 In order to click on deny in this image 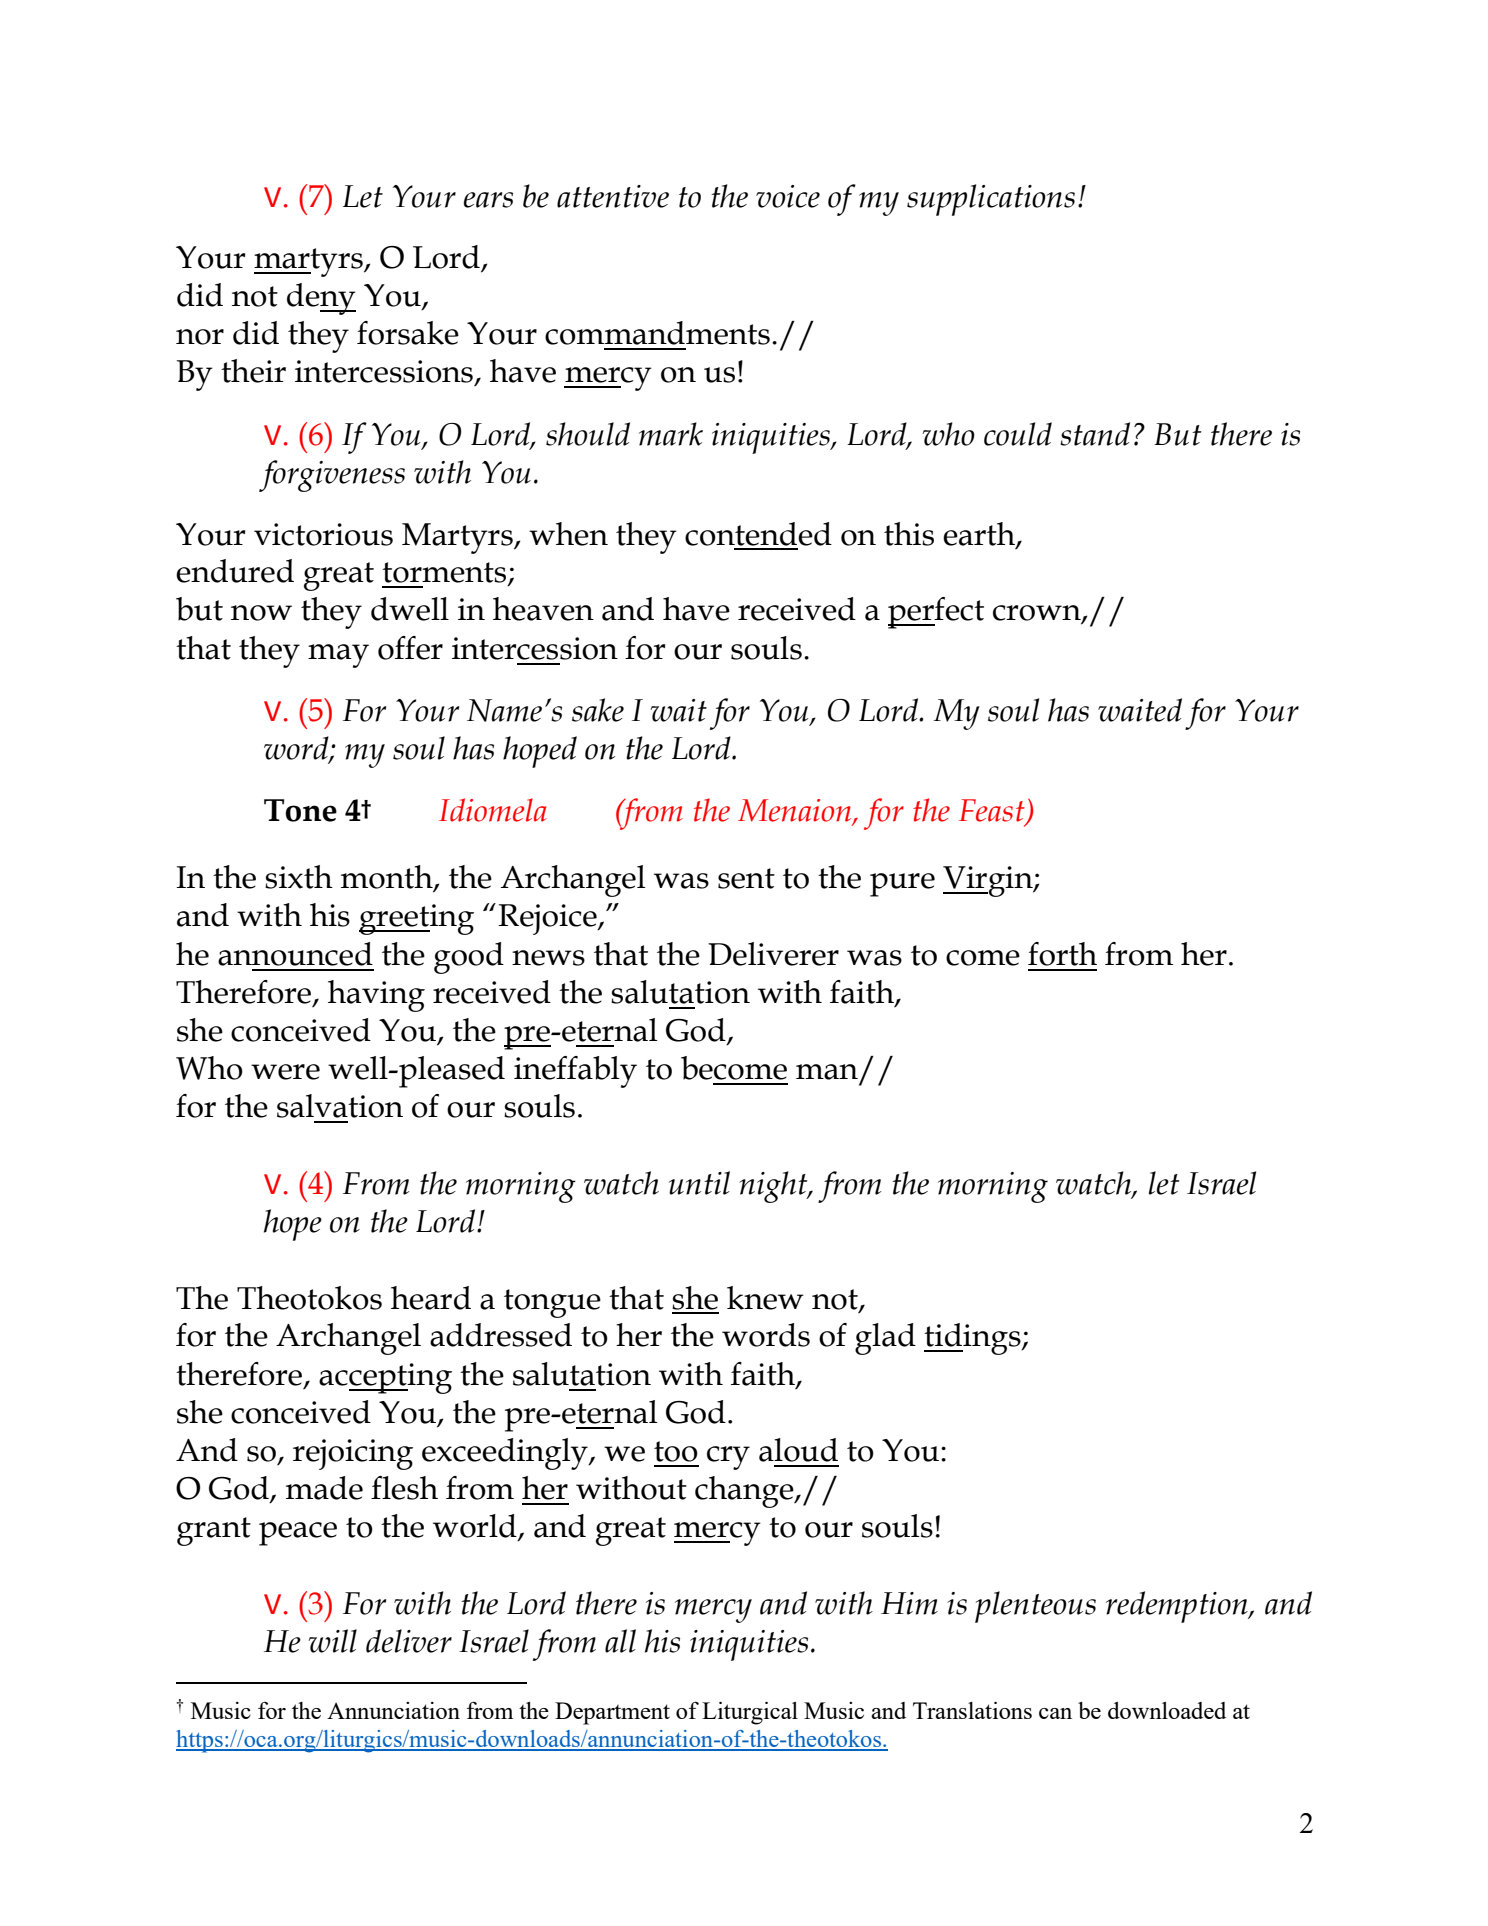, I will do `click(321, 299)`.
